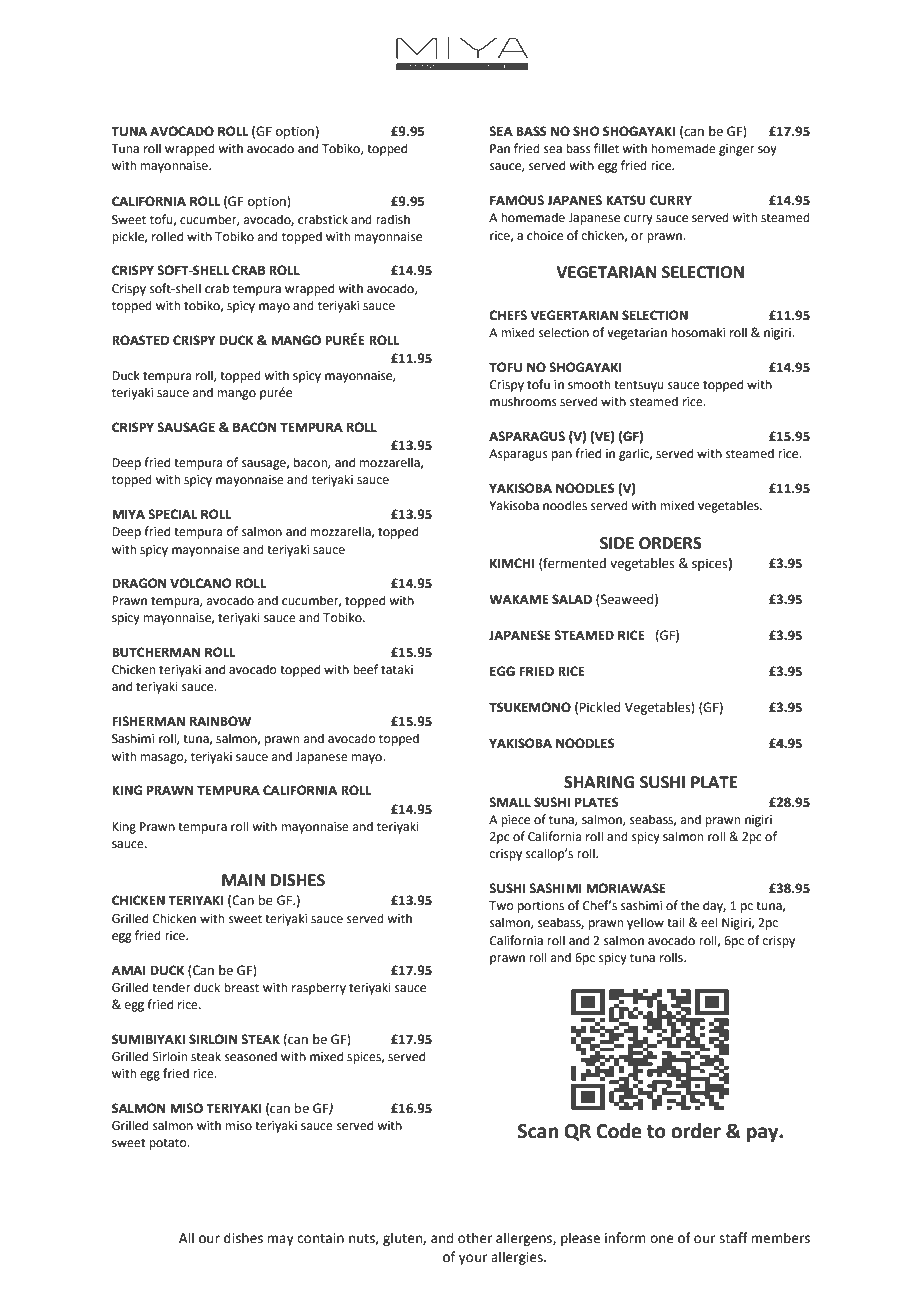 The width and height of the image is (924, 1308). What do you see at coordinates (365, 669) in the image?
I see `beef` at bounding box center [365, 669].
